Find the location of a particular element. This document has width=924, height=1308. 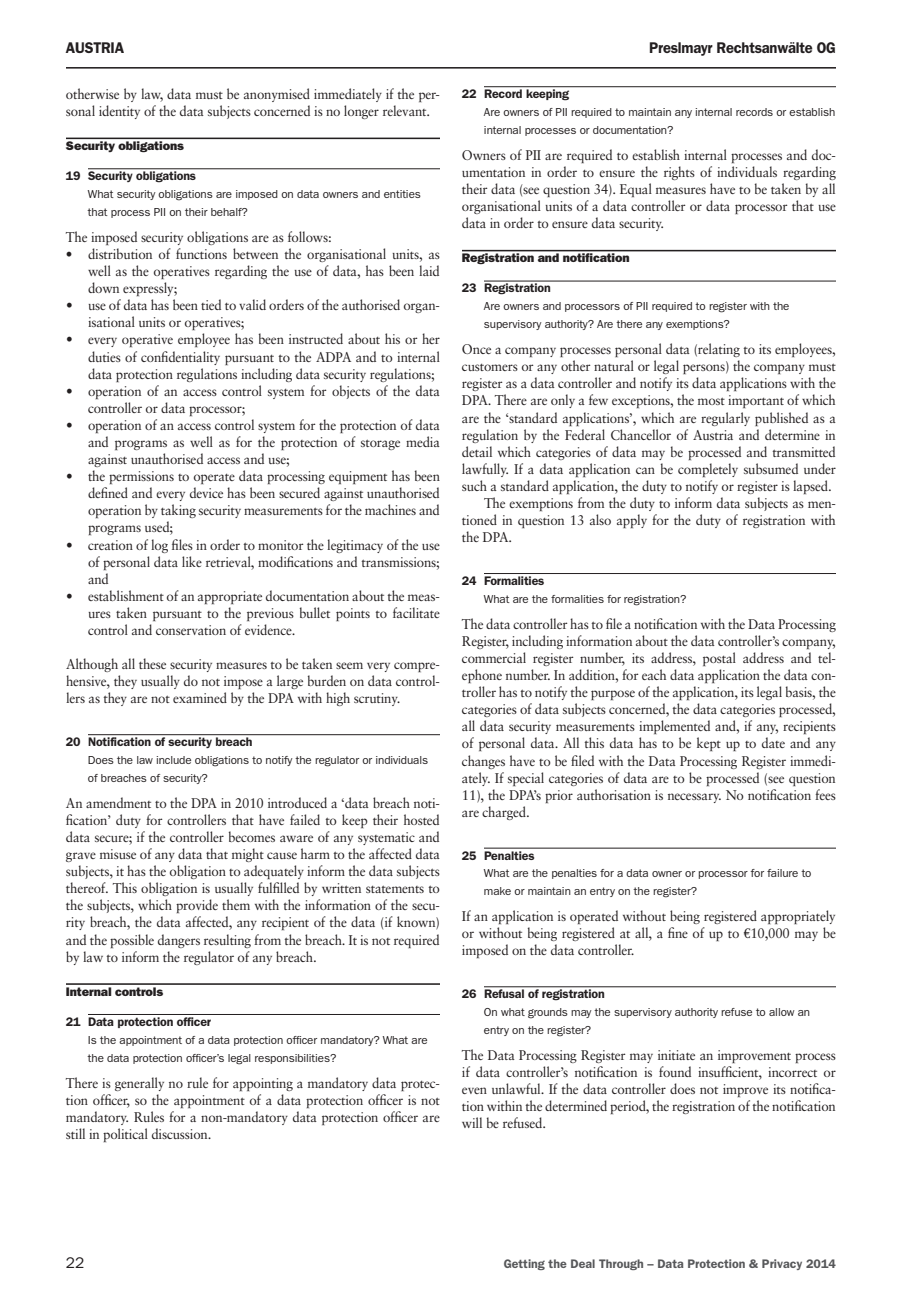

rights is located at coordinates (679, 173).
